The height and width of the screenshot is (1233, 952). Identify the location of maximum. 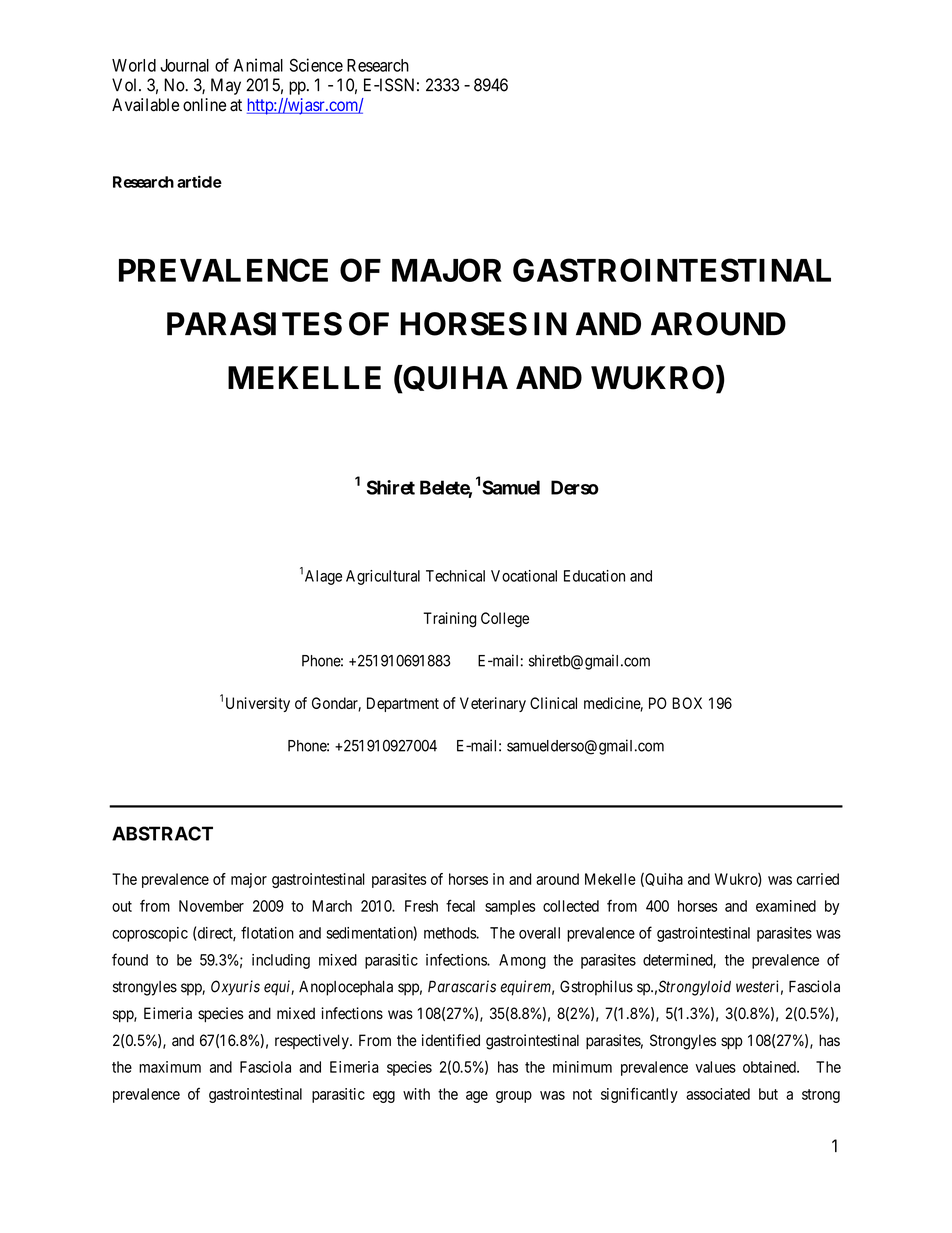
(170, 1067).
